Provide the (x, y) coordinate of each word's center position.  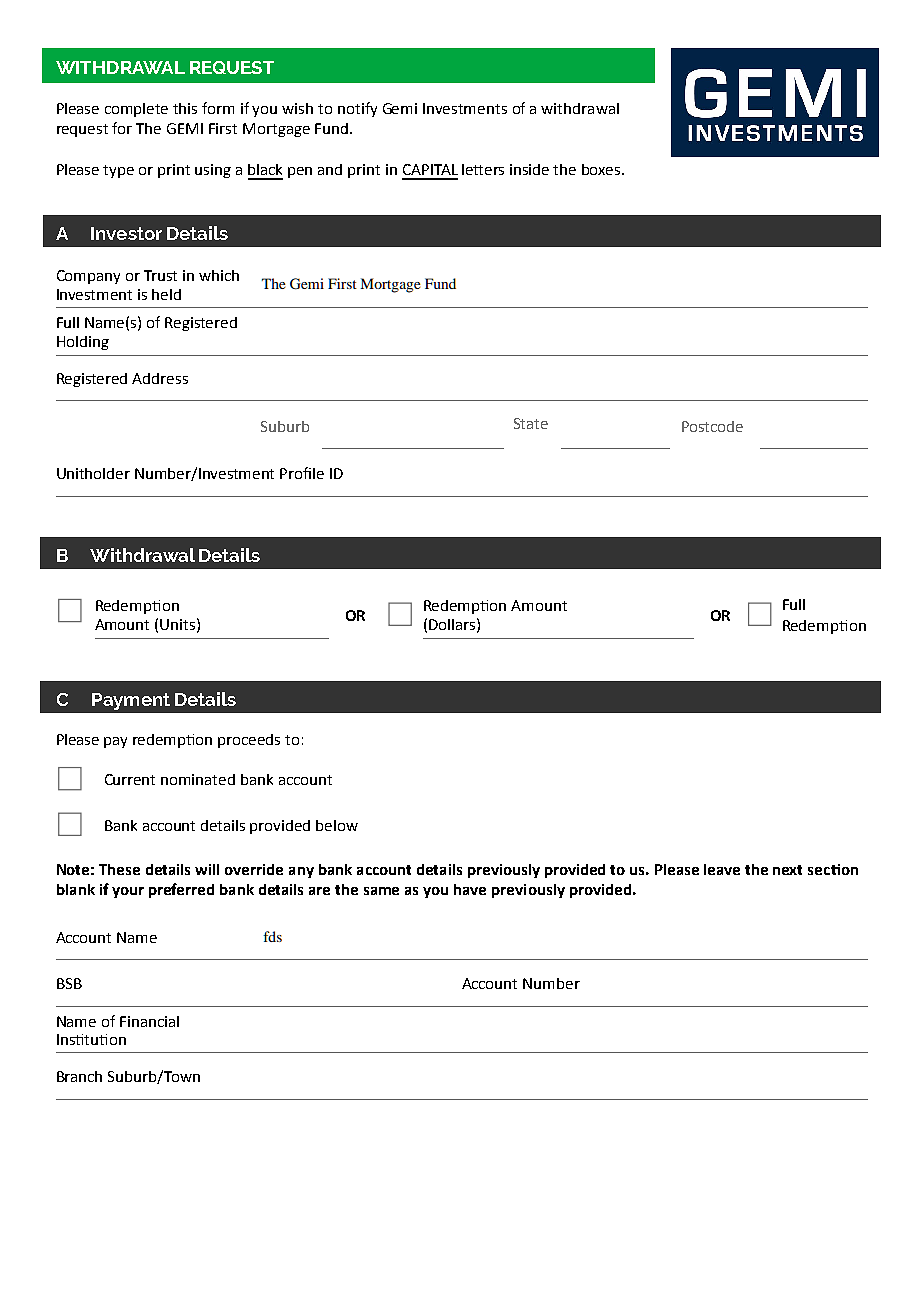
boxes (602, 169)
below (337, 825)
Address (160, 378)
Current (130, 779)
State (531, 423)
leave (722, 869)
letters (483, 169)
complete (136, 110)
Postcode (712, 426)
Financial (149, 1021)
